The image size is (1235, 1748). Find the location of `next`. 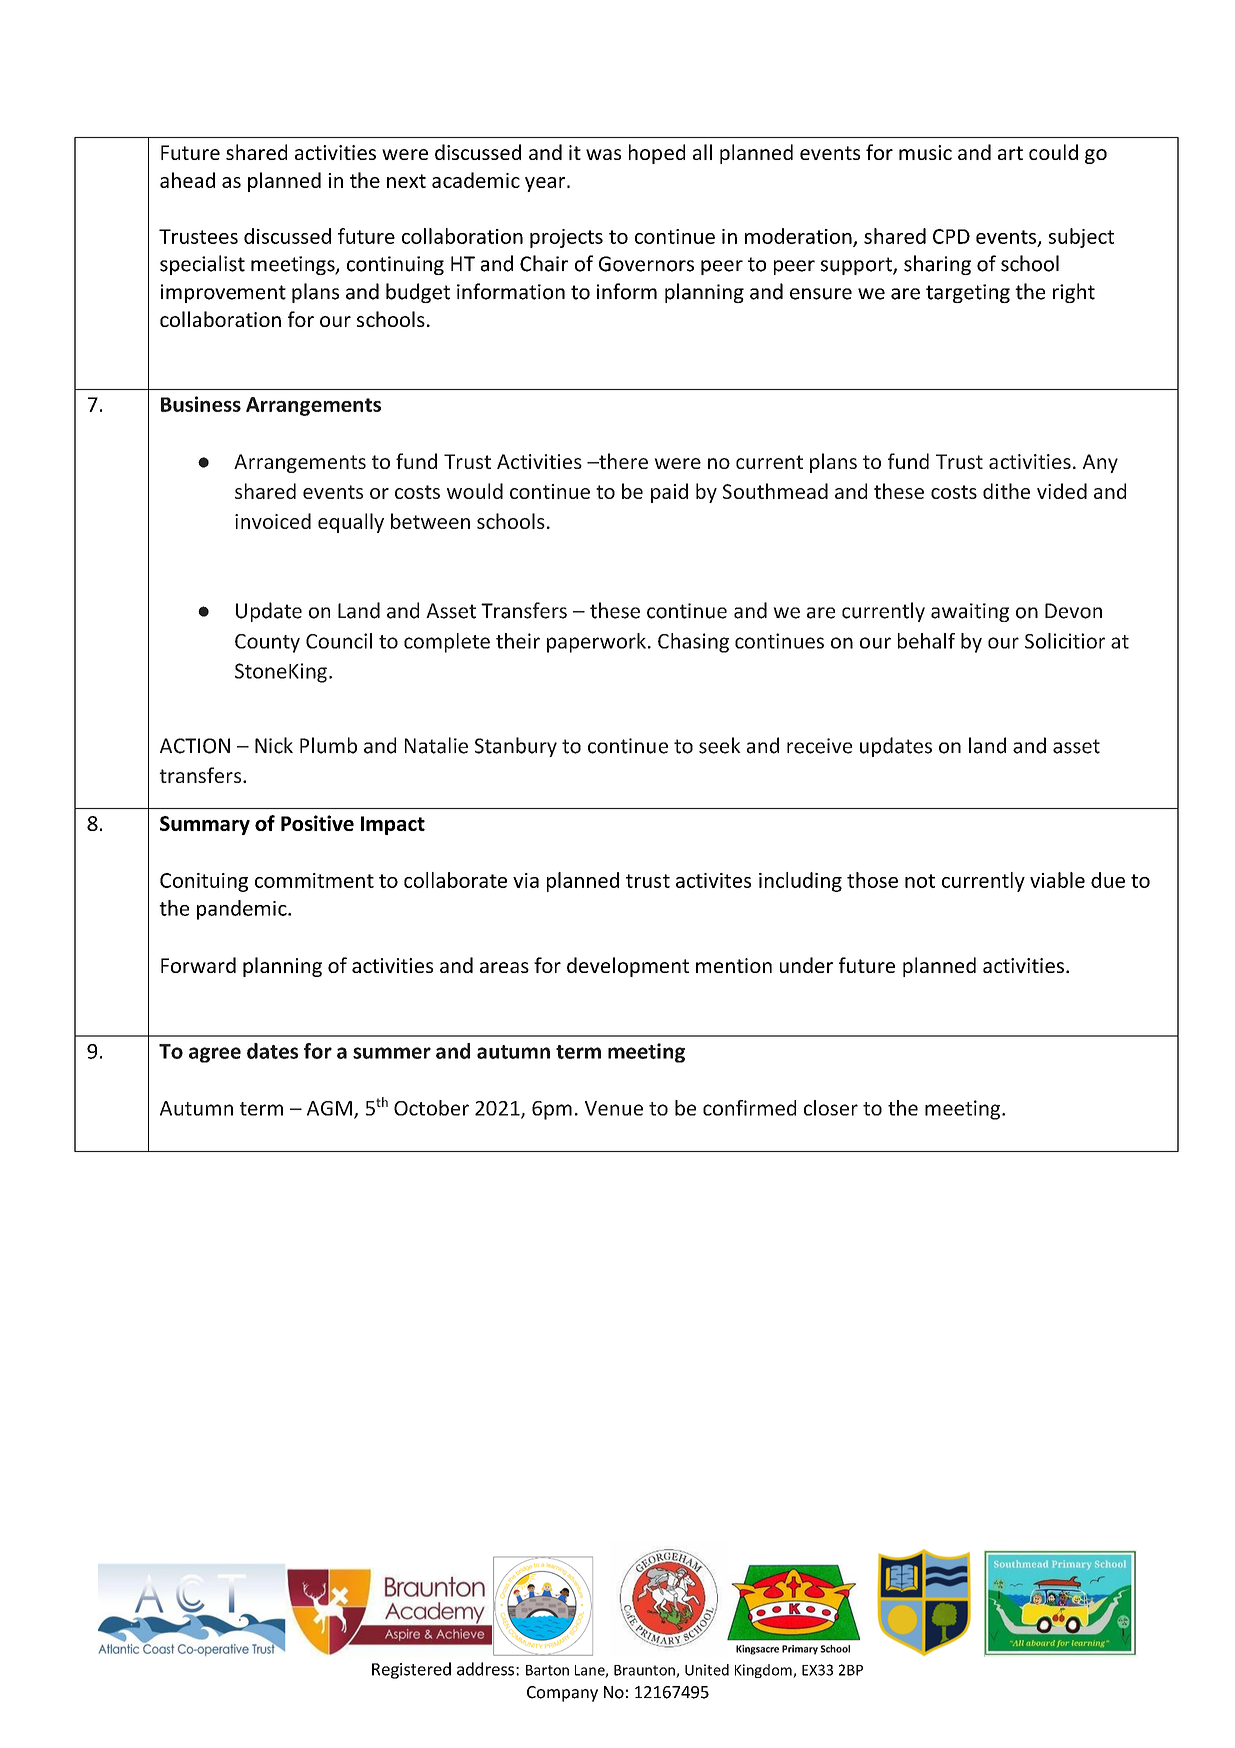

next is located at coordinates (406, 181).
